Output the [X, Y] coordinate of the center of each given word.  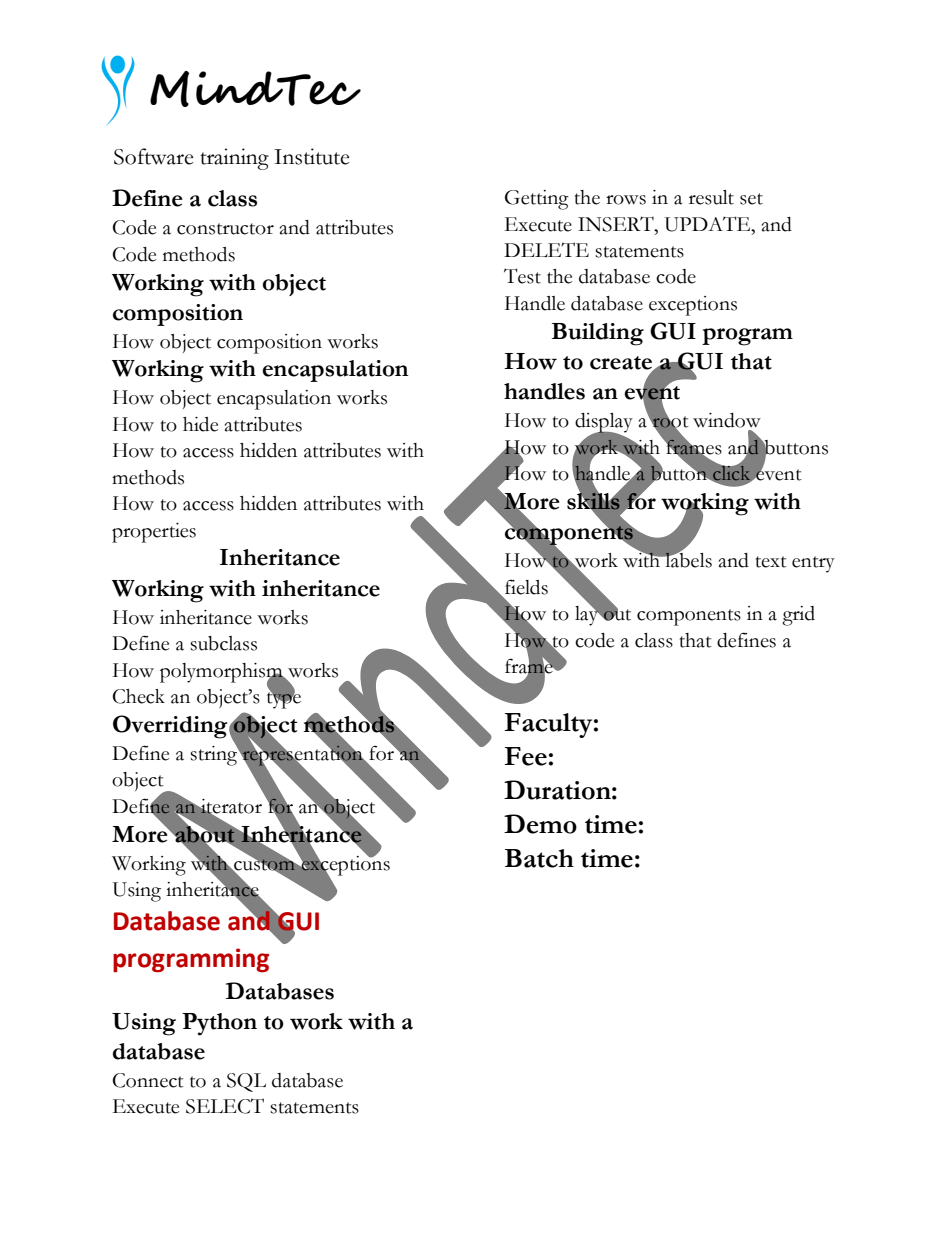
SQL [246, 1082]
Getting [537, 200]
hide [200, 424]
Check [139, 696]
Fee [525, 756]
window [727, 420]
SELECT [225, 1106]
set [751, 199]
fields [526, 587]
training [234, 159]
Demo [540, 824]
